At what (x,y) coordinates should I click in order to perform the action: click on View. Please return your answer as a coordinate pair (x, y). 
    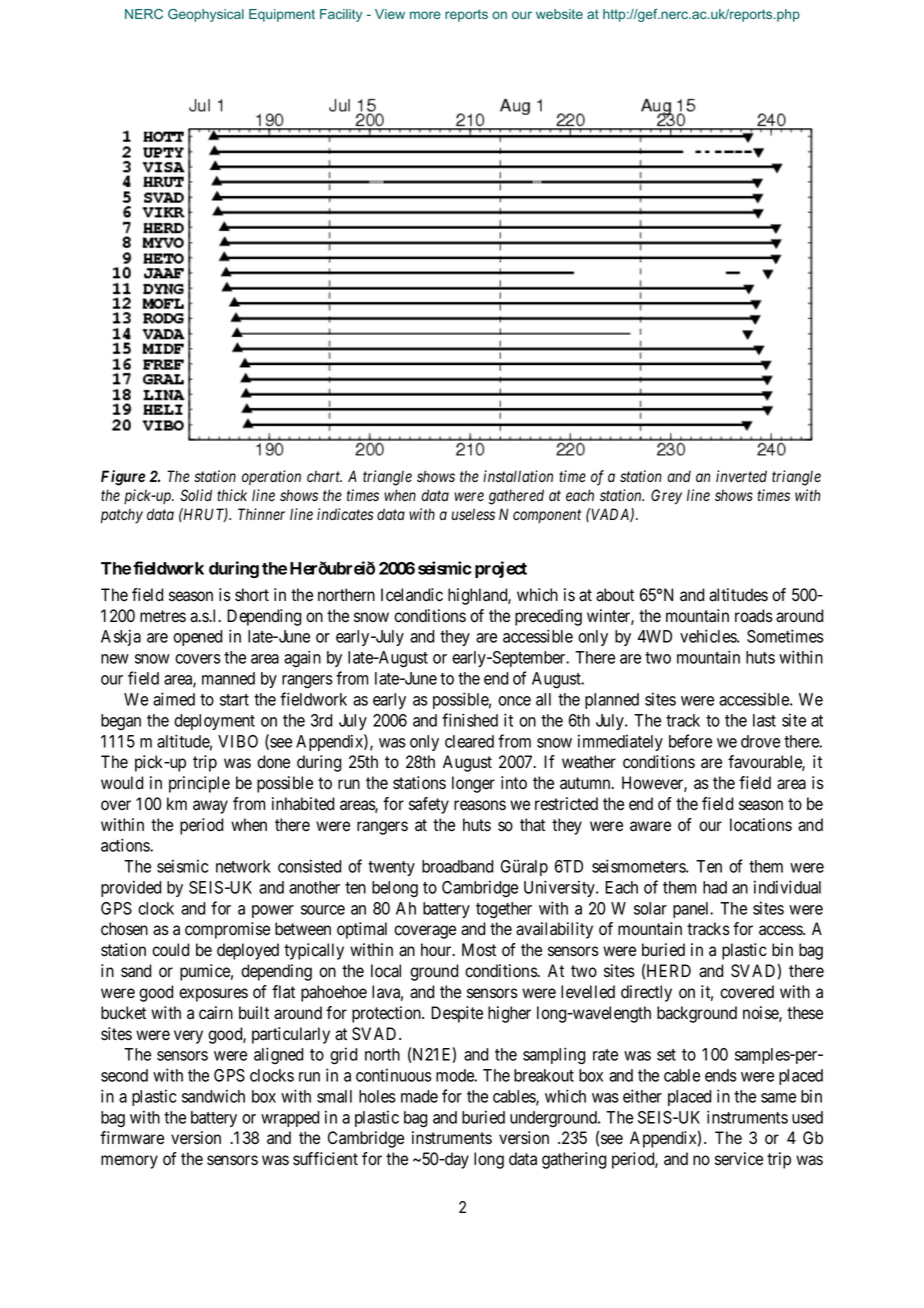
    Looking at the image, I should click on (390, 14).
